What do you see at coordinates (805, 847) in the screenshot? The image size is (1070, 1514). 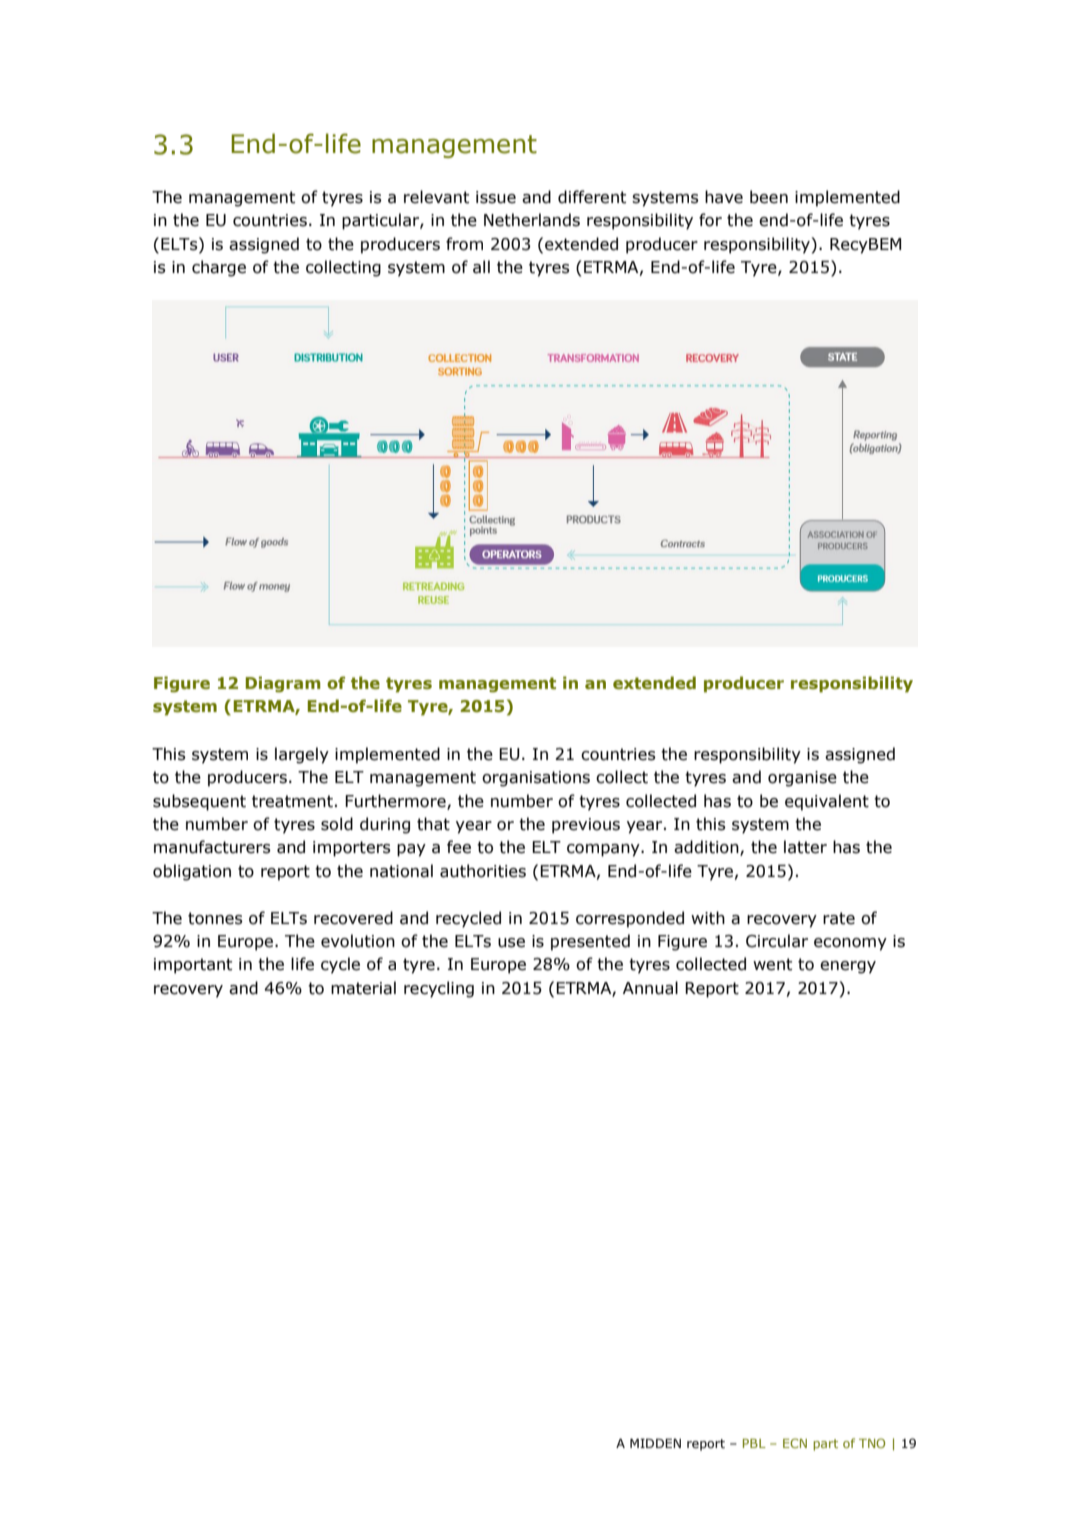 I see `latter` at bounding box center [805, 847].
